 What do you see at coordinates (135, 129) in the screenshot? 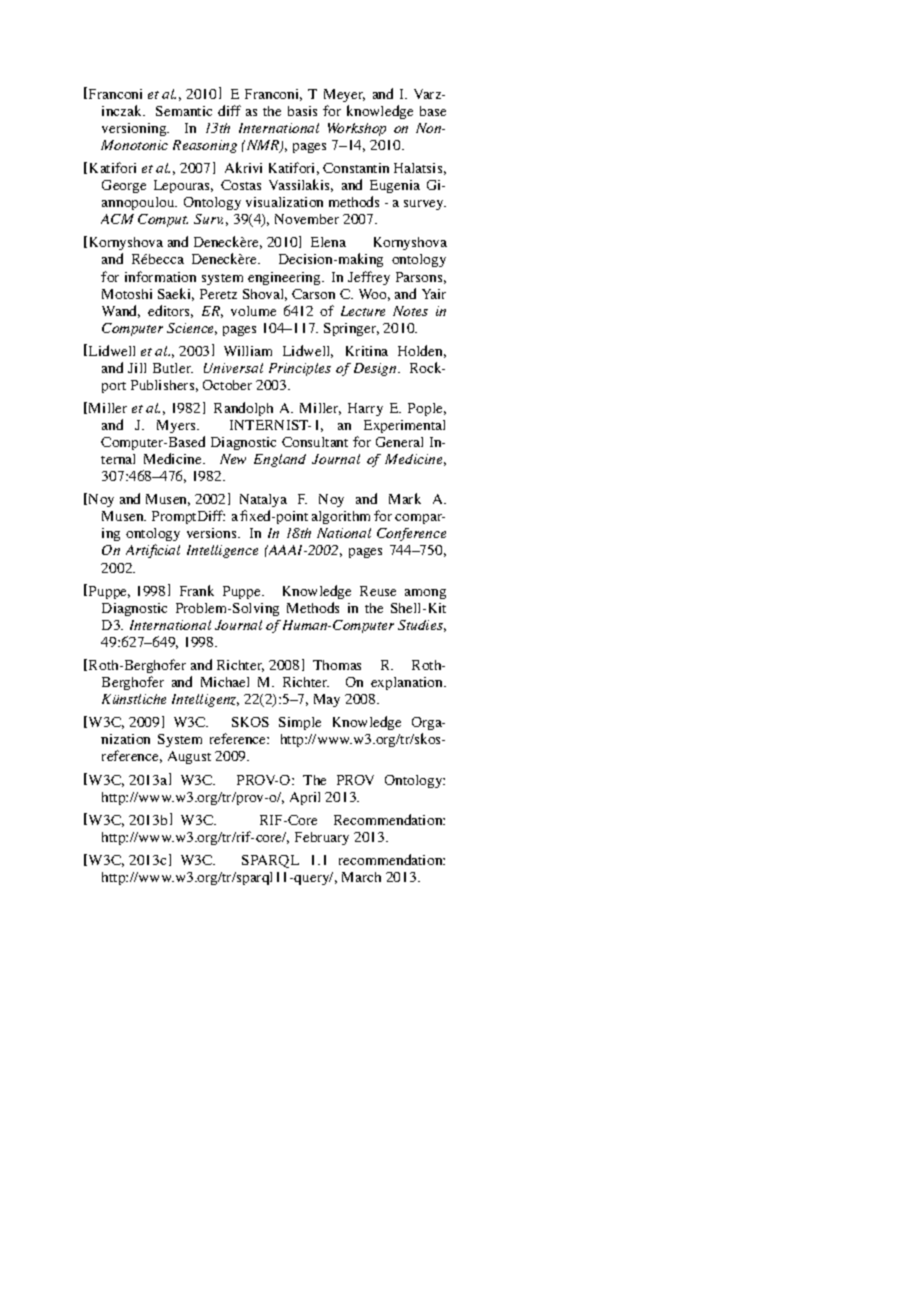
I see `versioning` at bounding box center [135, 129].
